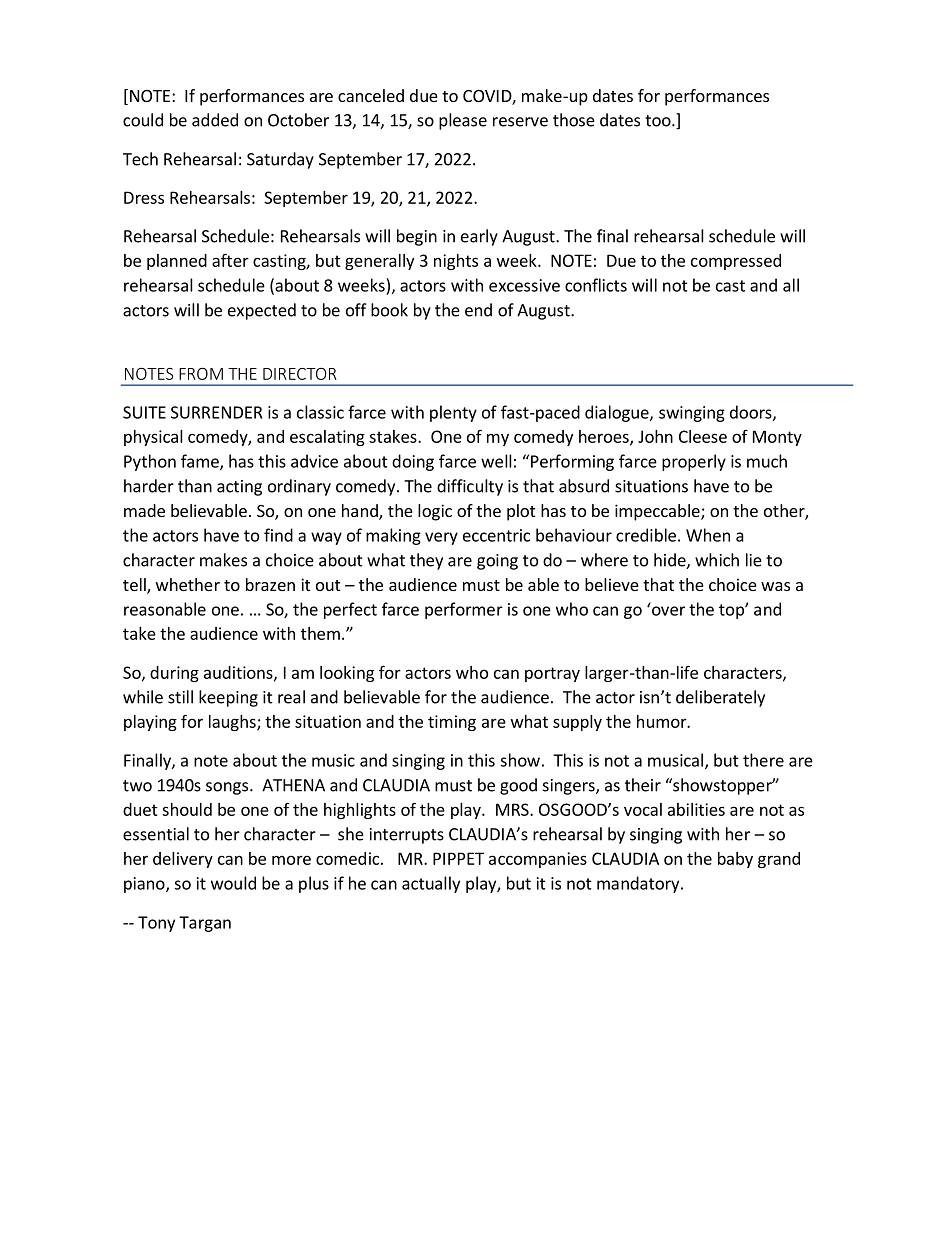  Describe the element at coordinates (452, 723) in the document. I see `timing` at that location.
